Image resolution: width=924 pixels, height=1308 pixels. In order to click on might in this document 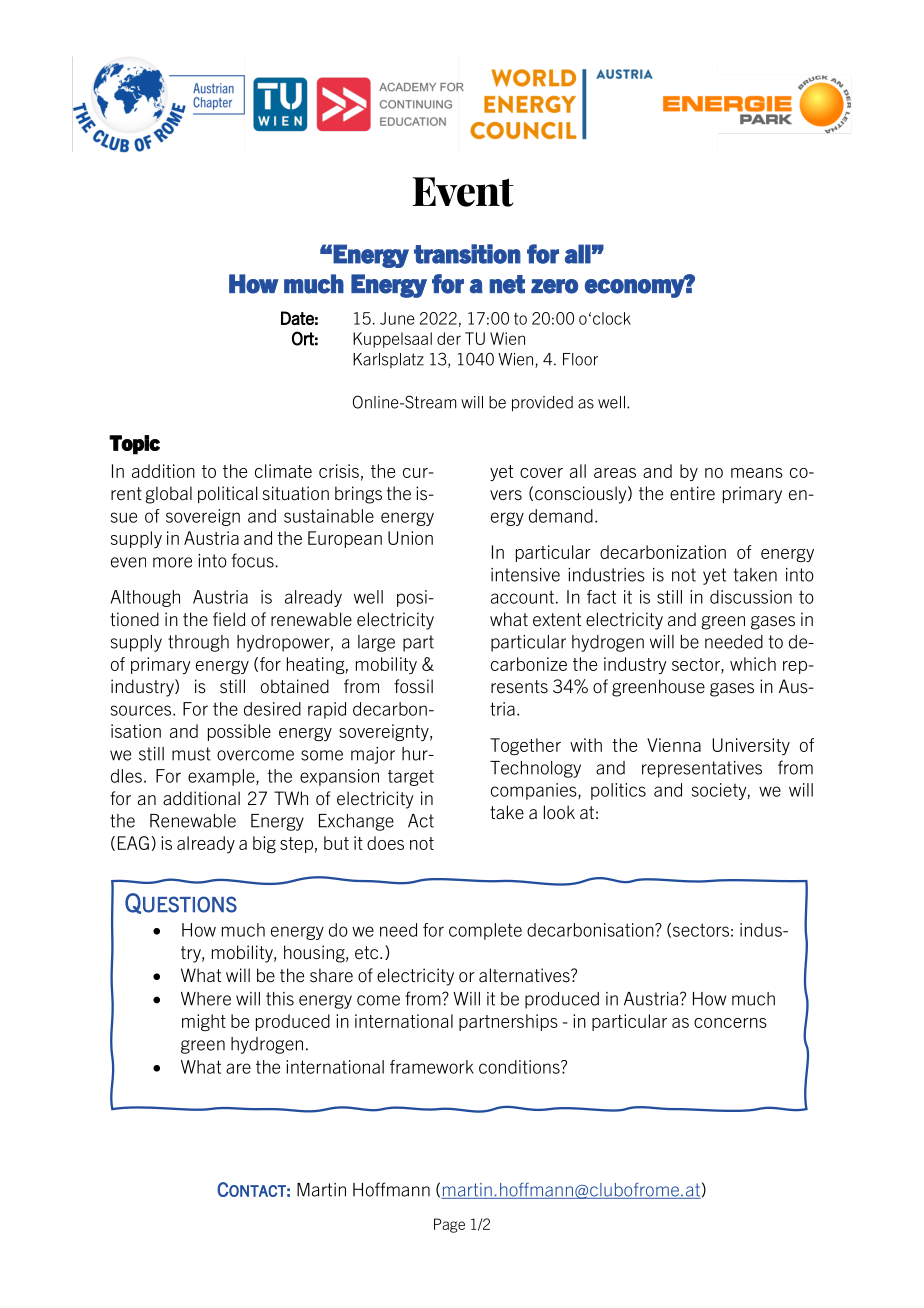, I will do `click(204, 1022)`.
